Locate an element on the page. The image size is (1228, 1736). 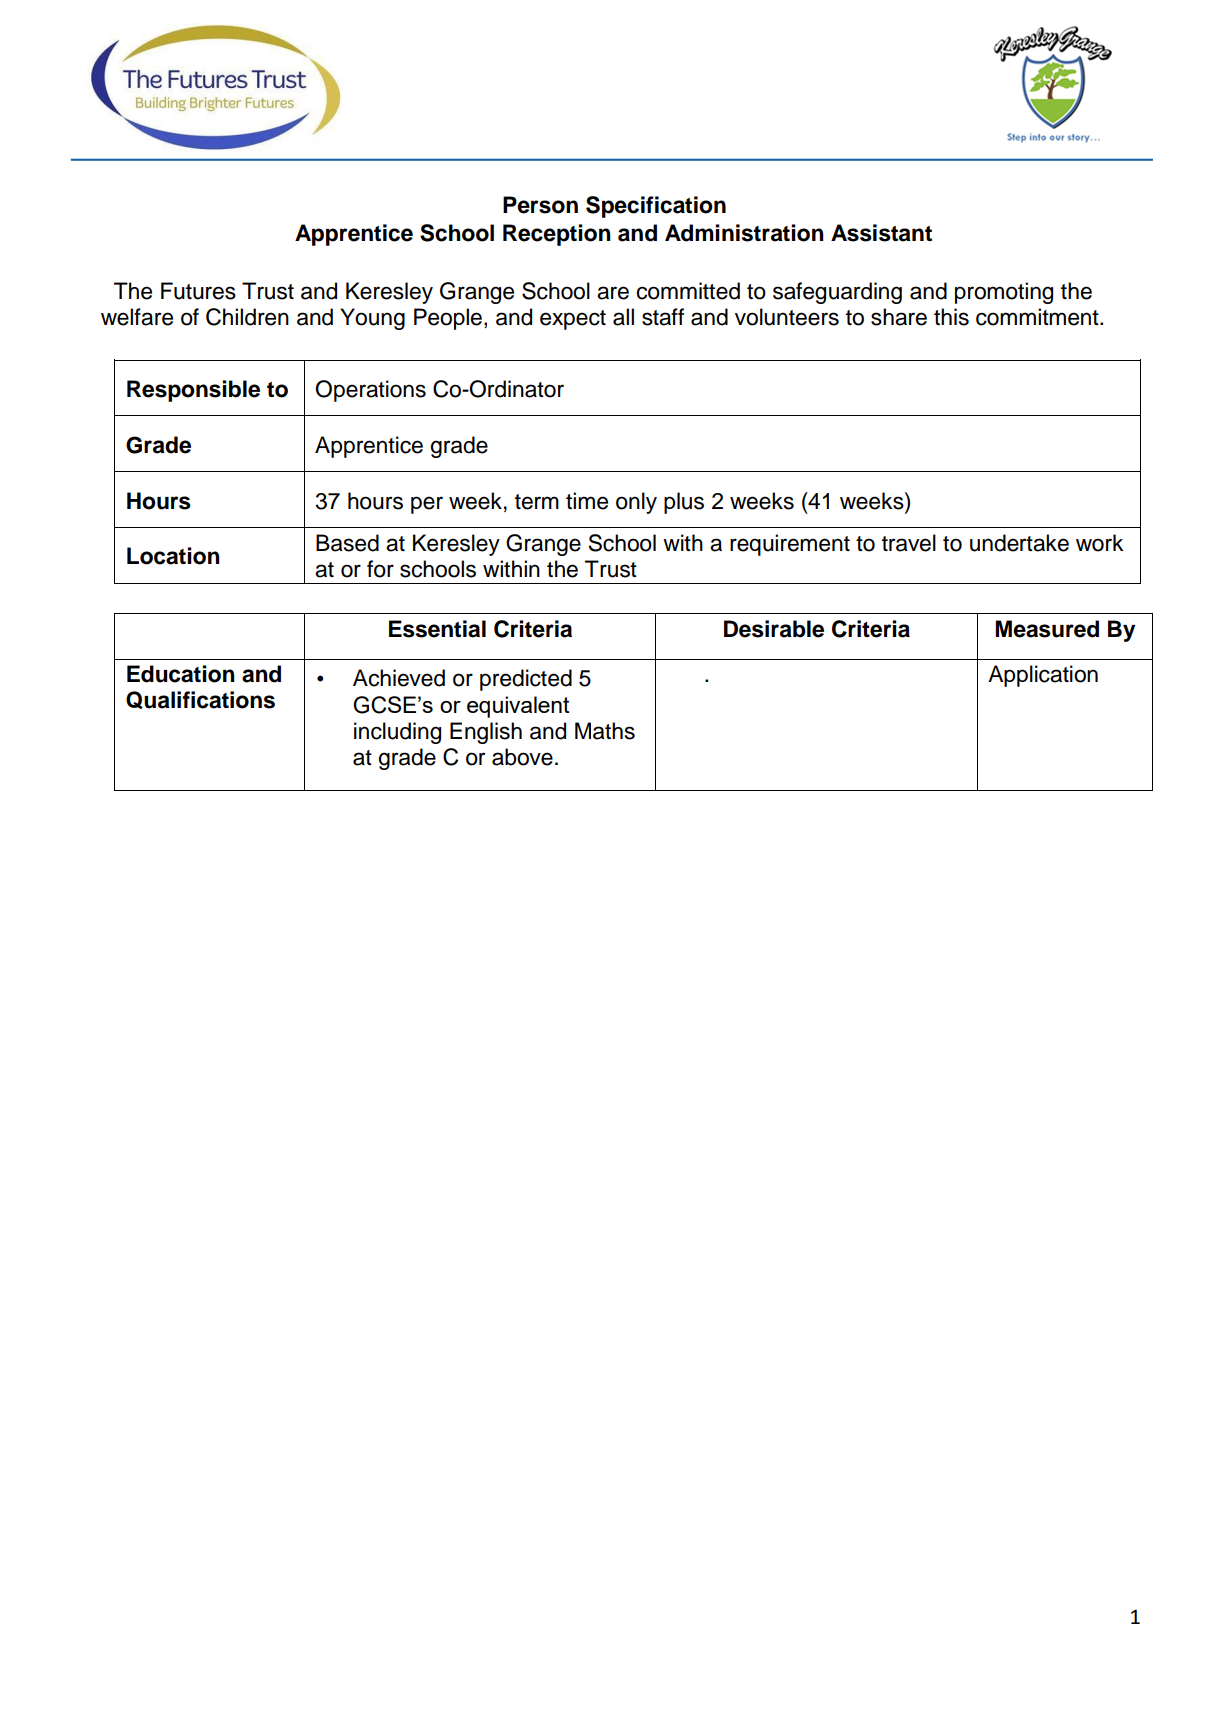
Application is located at coordinates (1043, 676).
